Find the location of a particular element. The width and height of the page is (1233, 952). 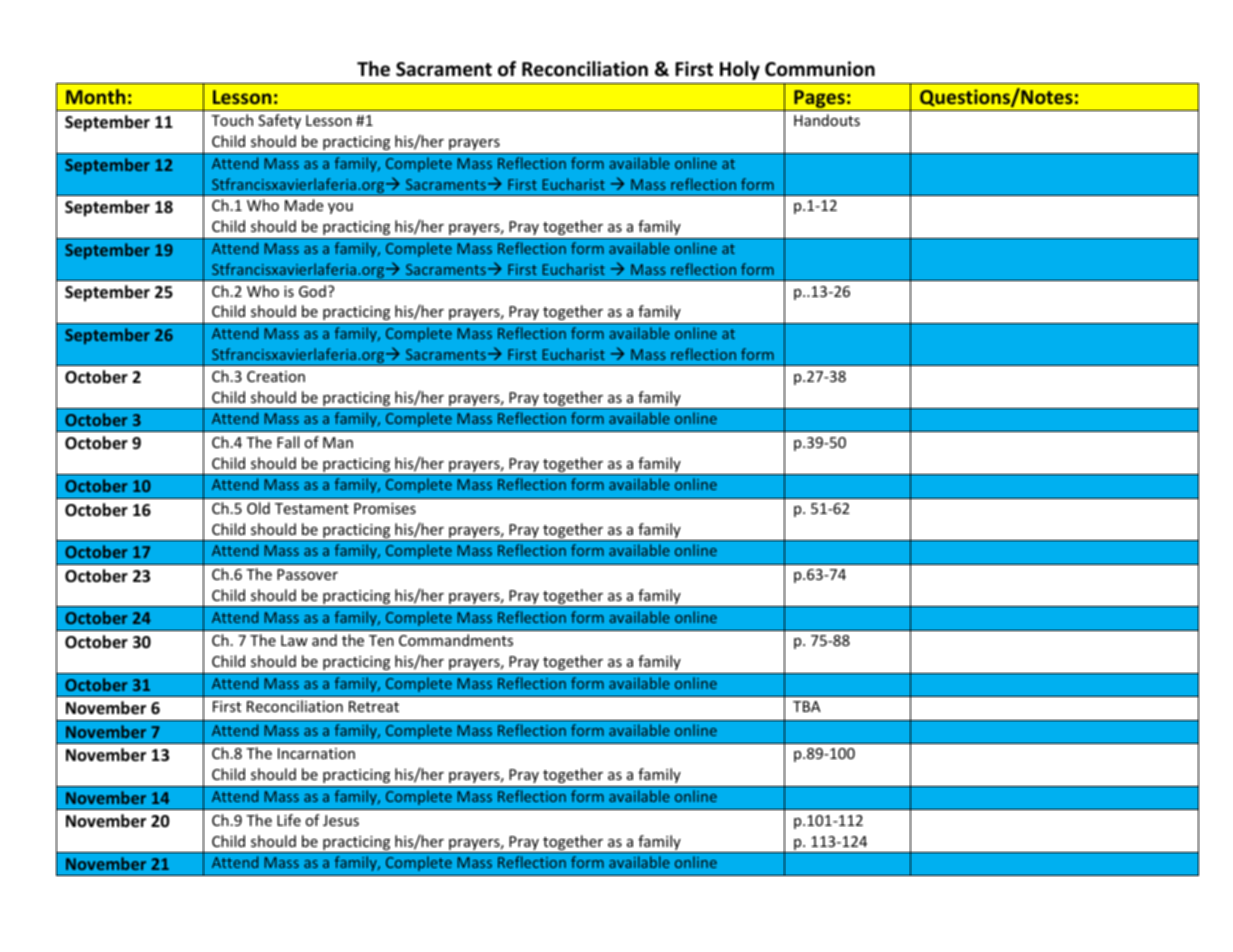

Life is located at coordinates (289, 820).
